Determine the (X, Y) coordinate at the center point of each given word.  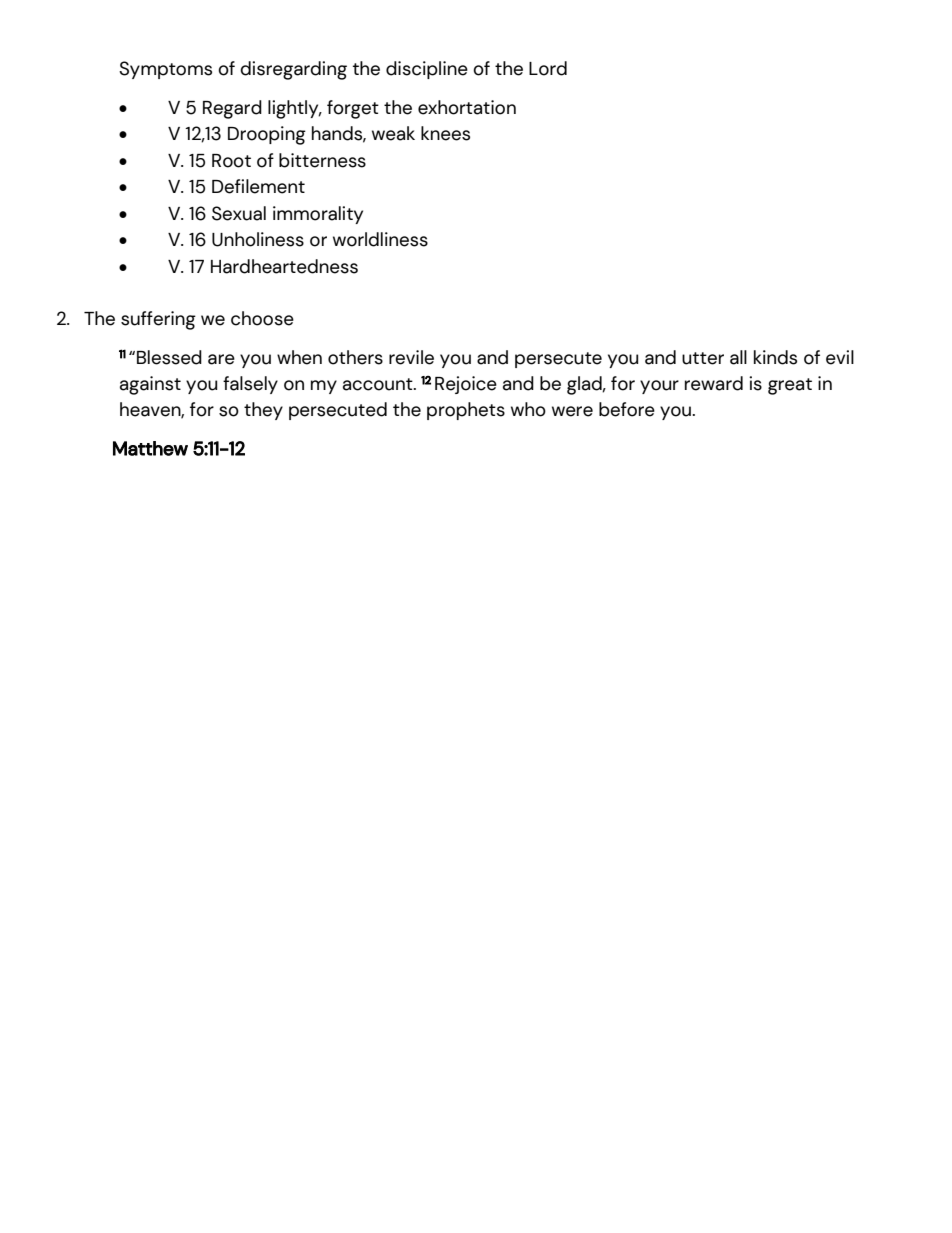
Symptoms (165, 70)
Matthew (150, 448)
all (738, 357)
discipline (427, 70)
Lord (548, 68)
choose (262, 318)
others (355, 357)
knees (445, 133)
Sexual (239, 213)
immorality (318, 215)
